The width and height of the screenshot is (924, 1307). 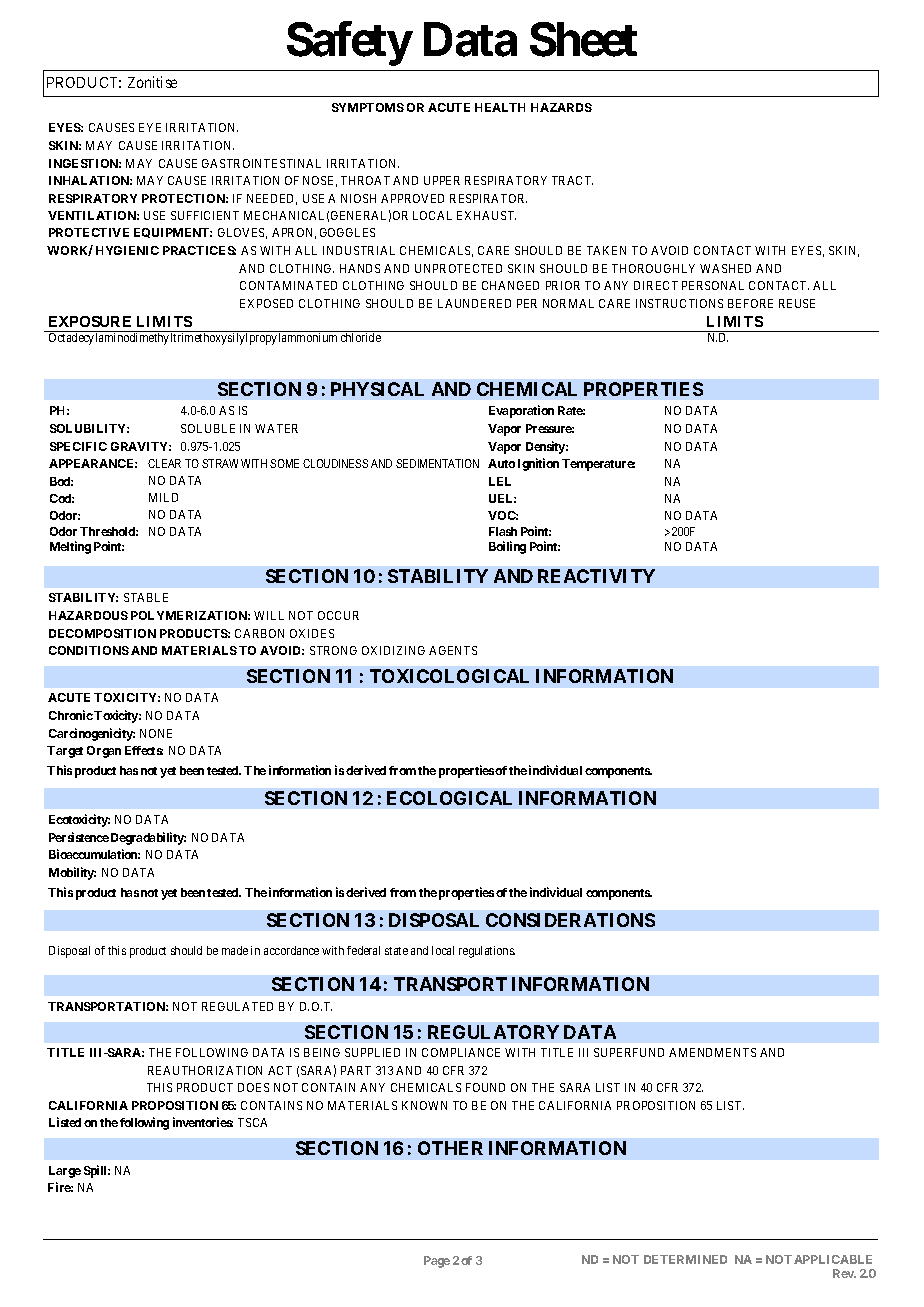 I want to click on AGENTS, so click(x=453, y=650).
